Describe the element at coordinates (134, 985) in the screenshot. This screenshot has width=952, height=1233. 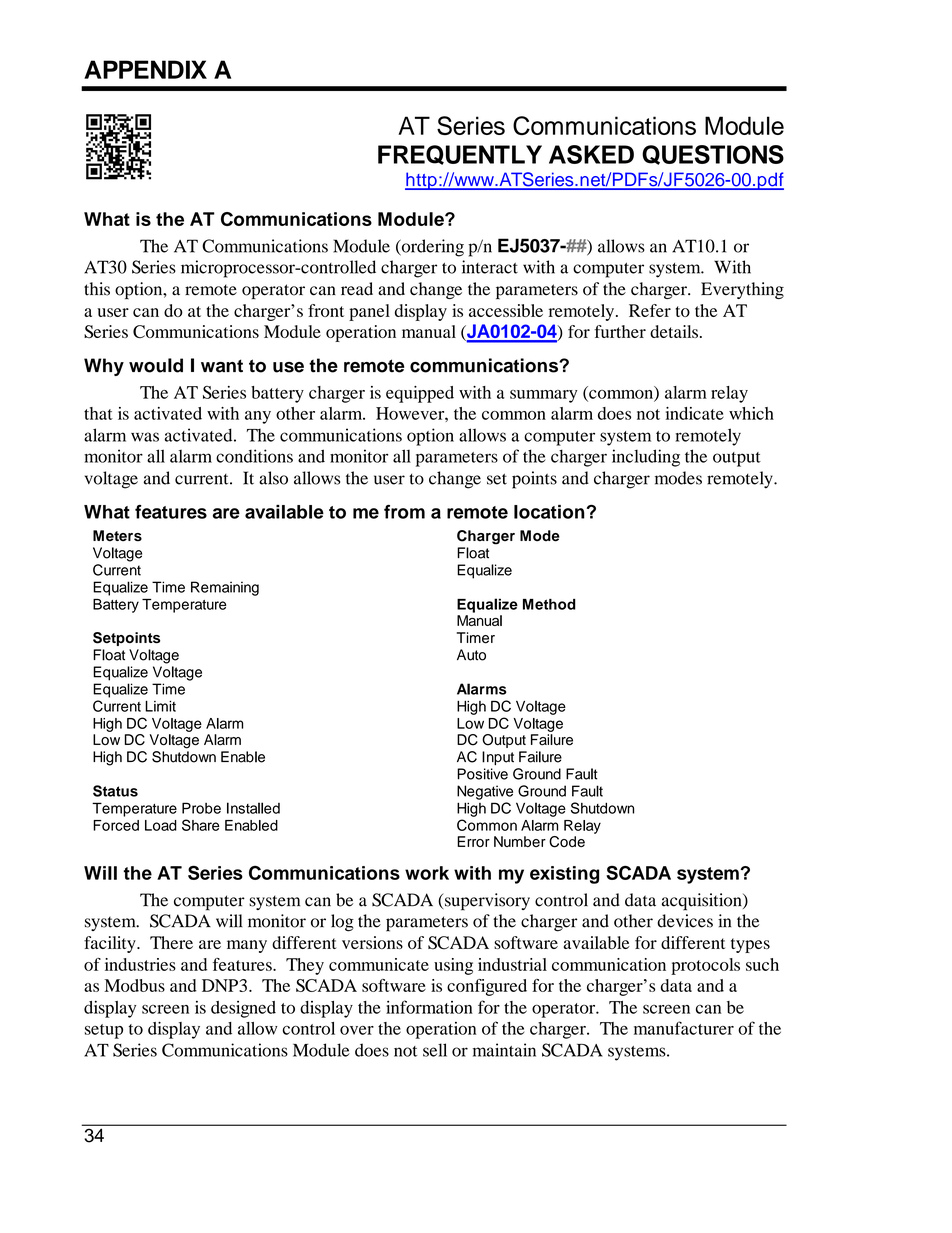
I see `Modbus` at that location.
